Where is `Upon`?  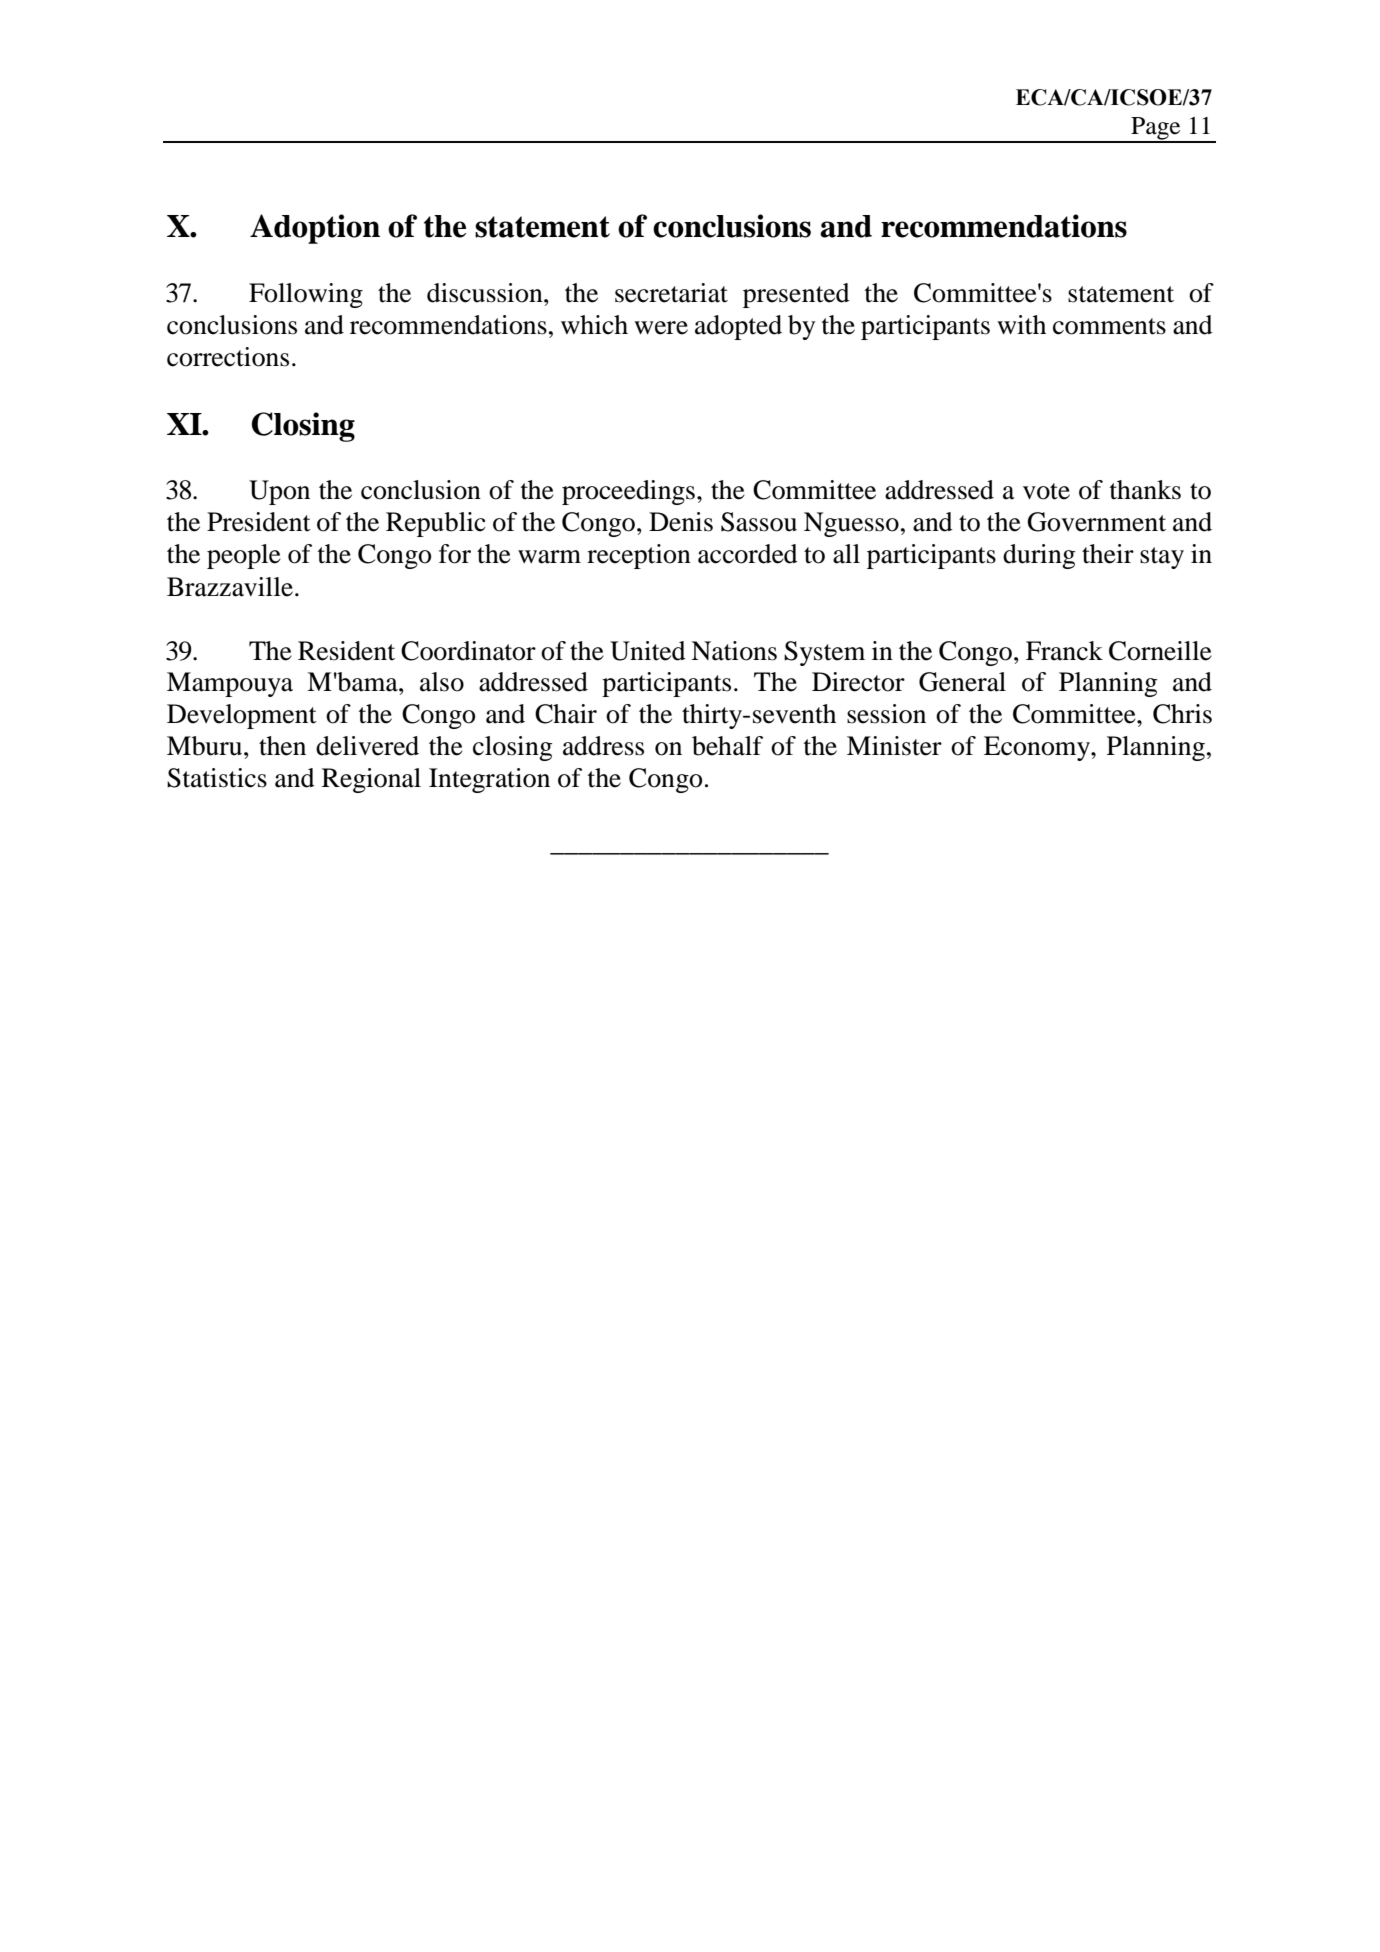
Upon is located at coordinates (279, 492).
